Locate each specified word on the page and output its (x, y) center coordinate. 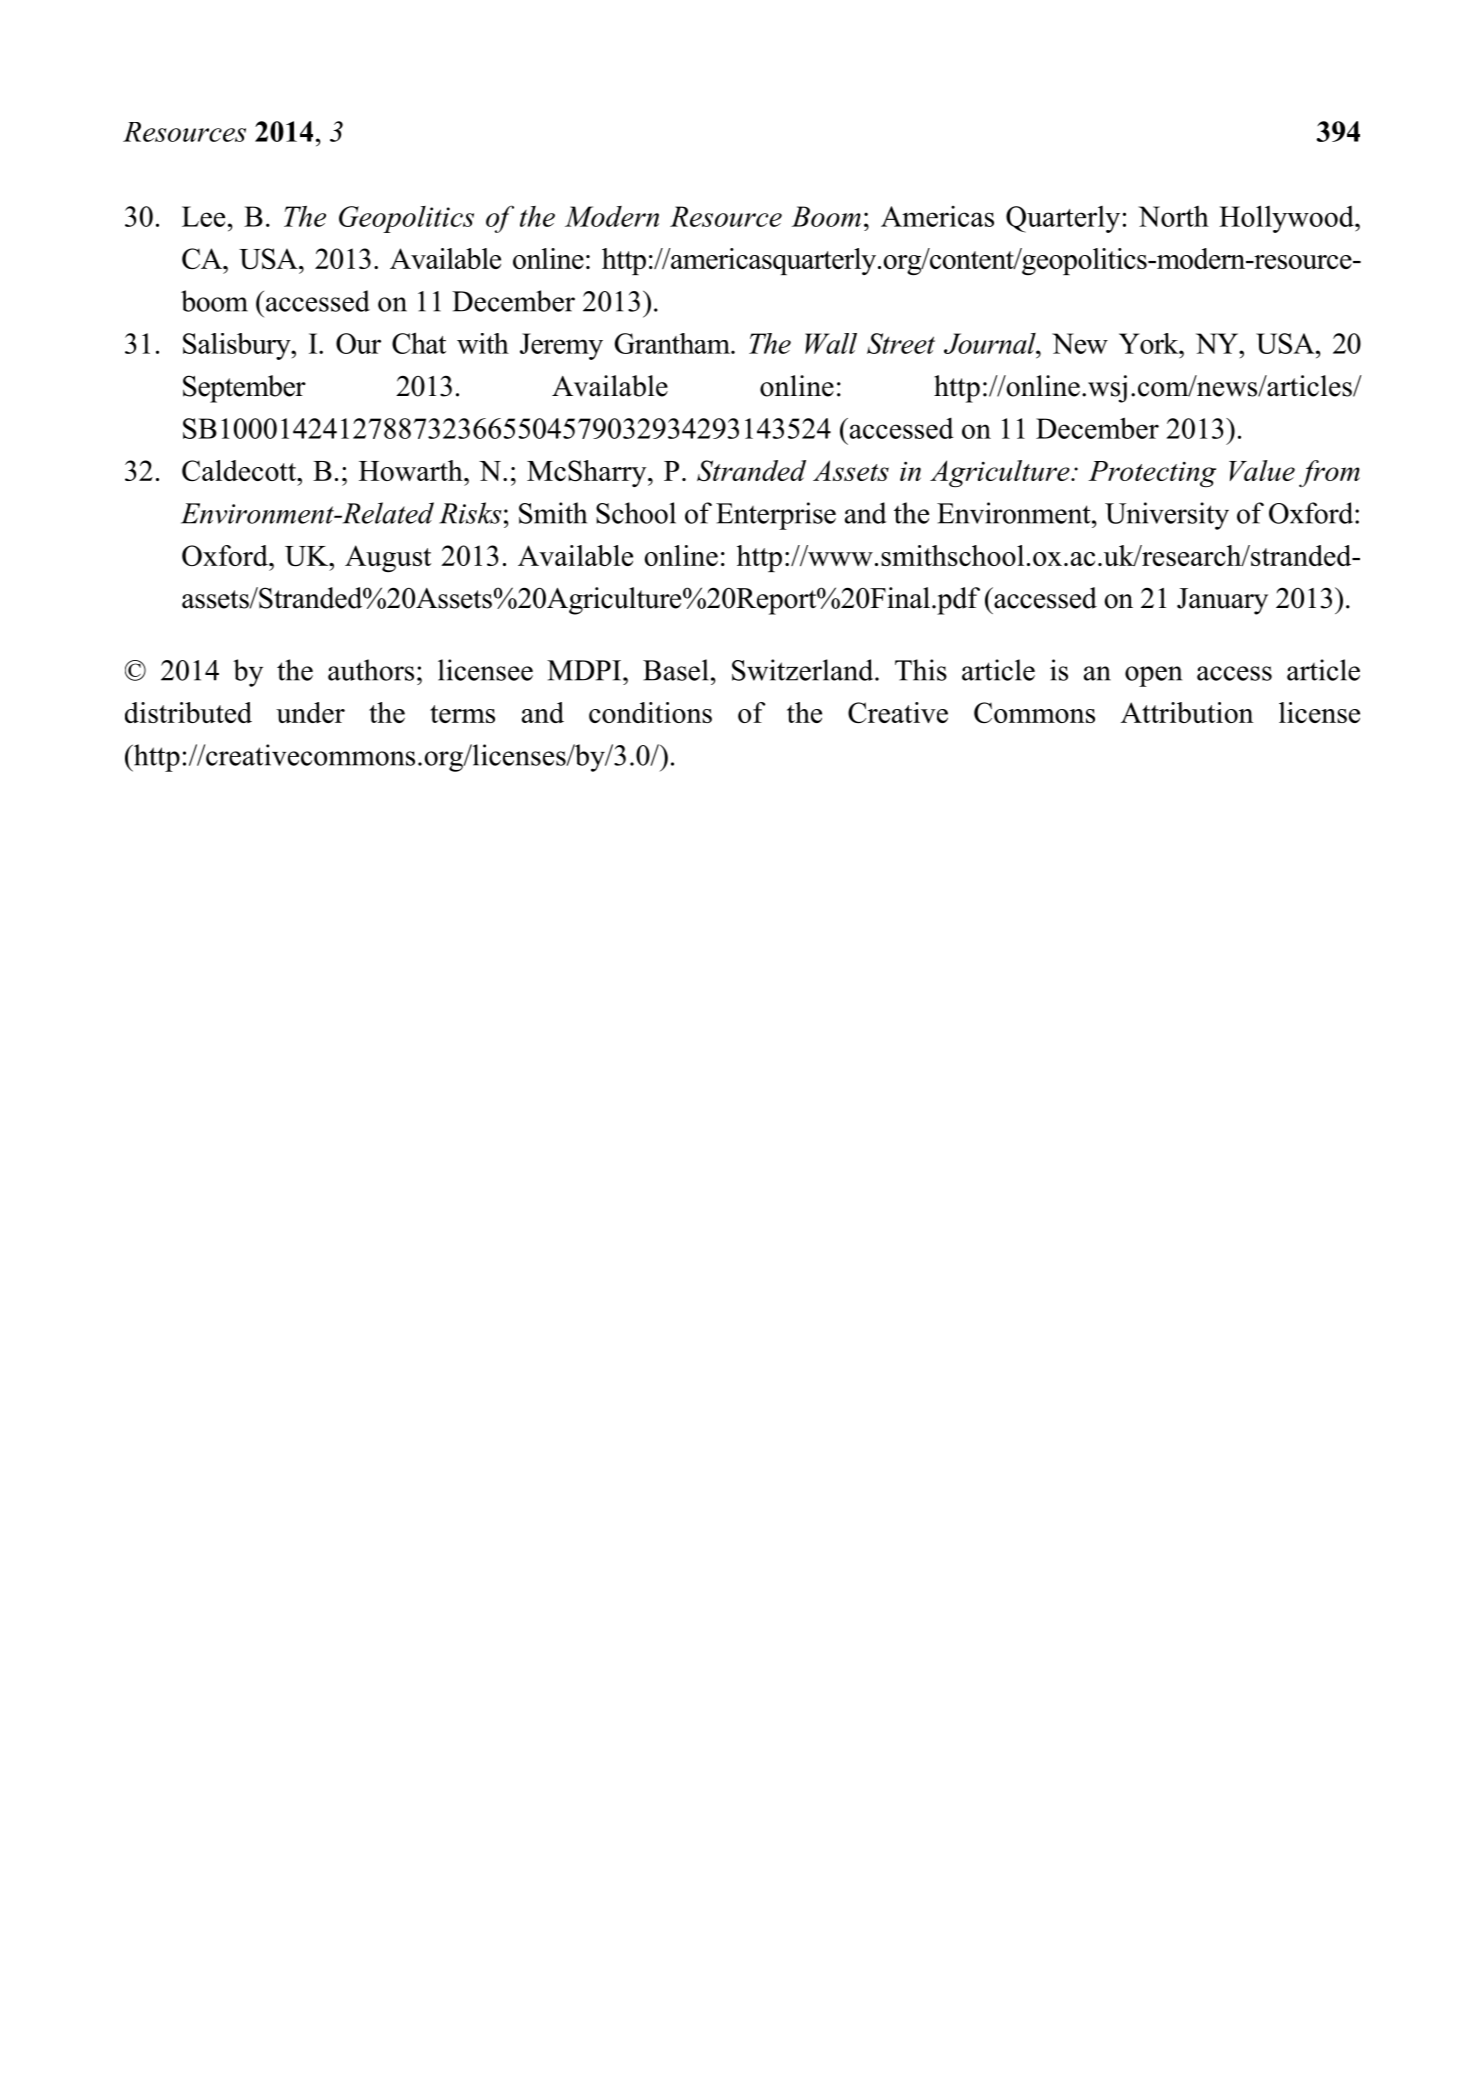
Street (901, 343)
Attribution (1187, 712)
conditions (650, 712)
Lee (203, 216)
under (310, 712)
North (1173, 216)
